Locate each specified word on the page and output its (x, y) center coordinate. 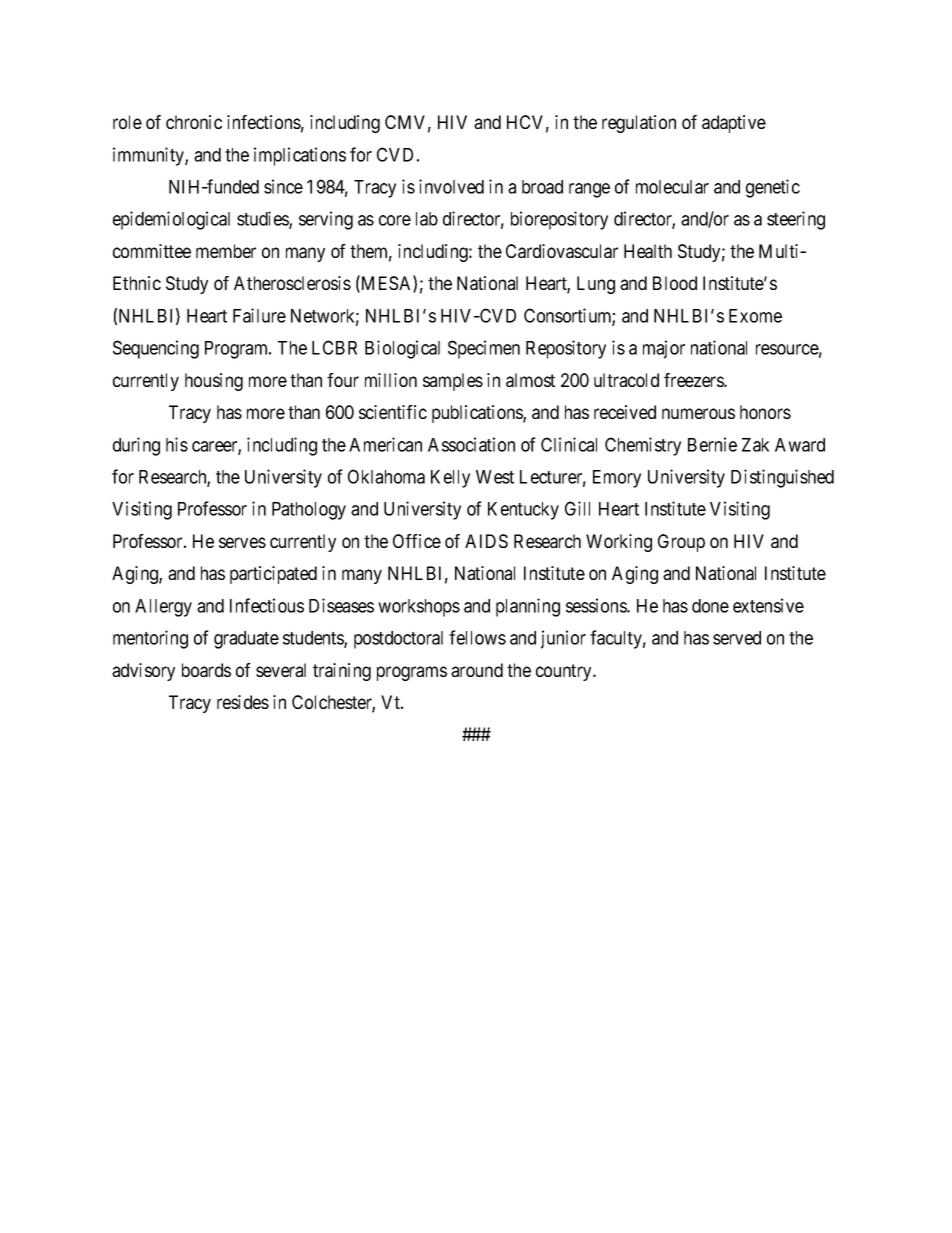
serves (242, 542)
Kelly (450, 479)
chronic (194, 122)
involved (451, 186)
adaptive (734, 124)
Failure (259, 315)
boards (206, 670)
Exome (755, 316)
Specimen (484, 349)
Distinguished (782, 478)
